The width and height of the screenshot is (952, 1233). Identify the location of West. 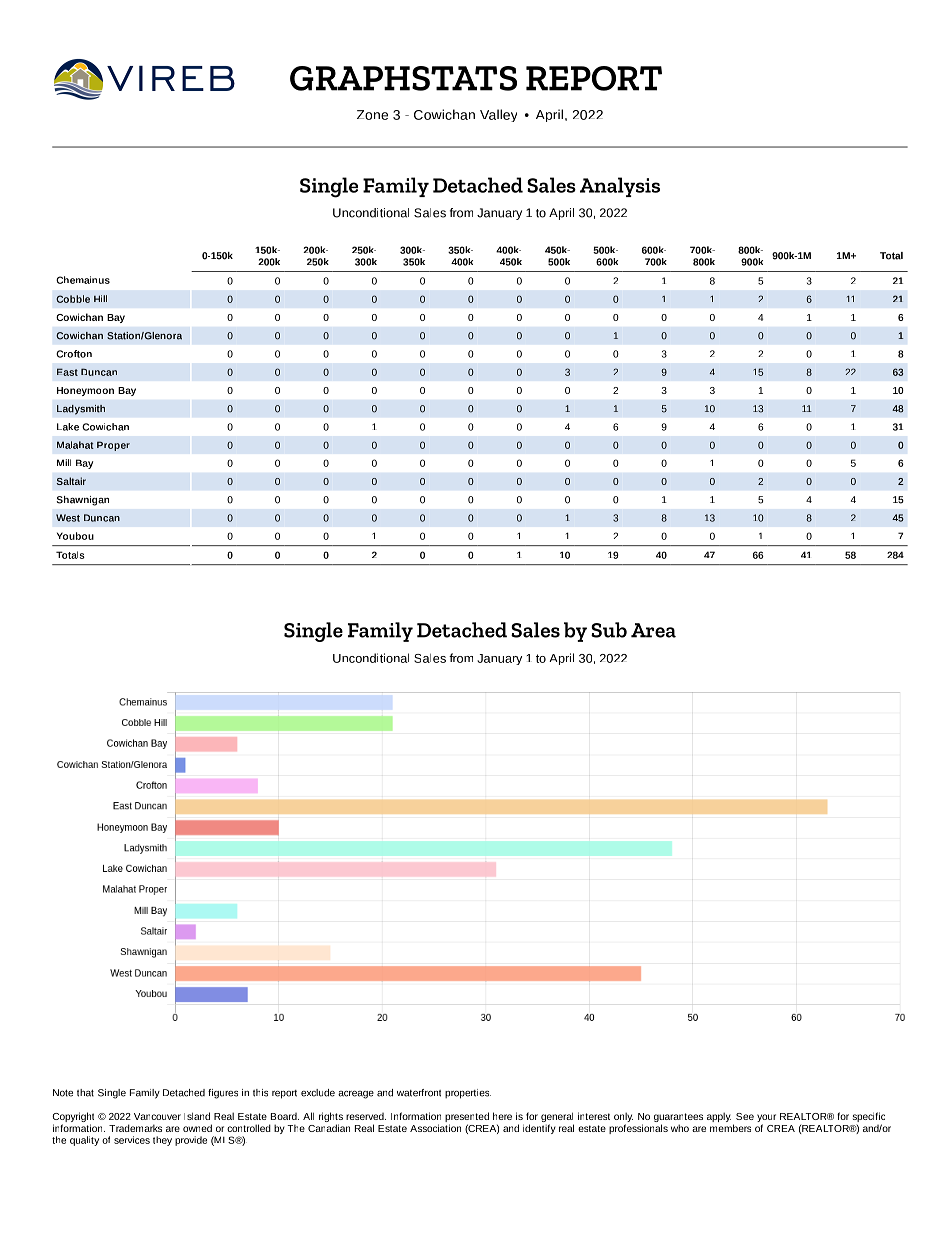
(68, 518).
